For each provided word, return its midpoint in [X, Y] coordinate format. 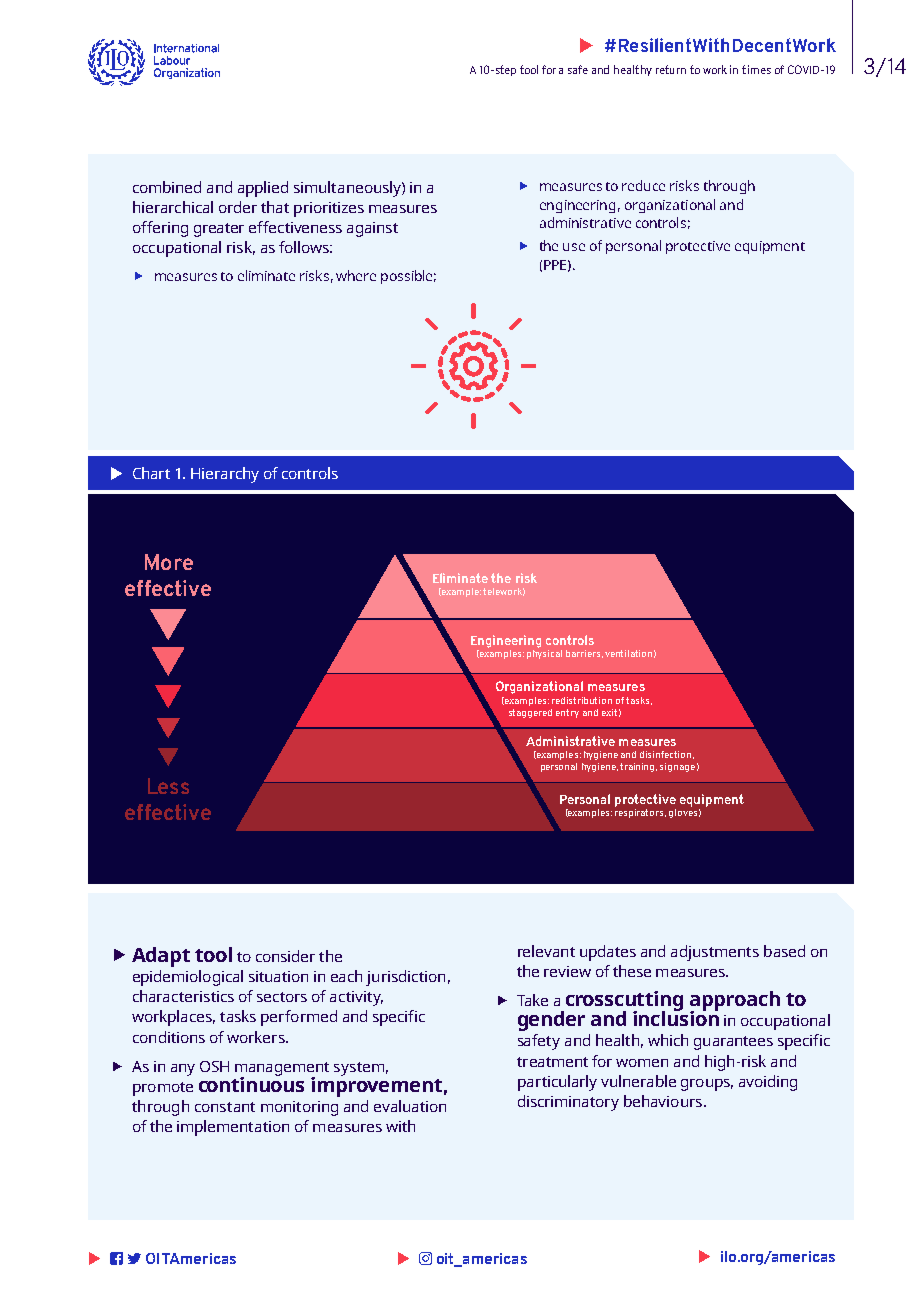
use [574, 247]
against [372, 229]
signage [677, 767]
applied [263, 189]
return [671, 69]
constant [225, 1107]
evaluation [410, 1106]
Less [168, 786]
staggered [530, 713]
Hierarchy [225, 475]
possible [408, 277]
